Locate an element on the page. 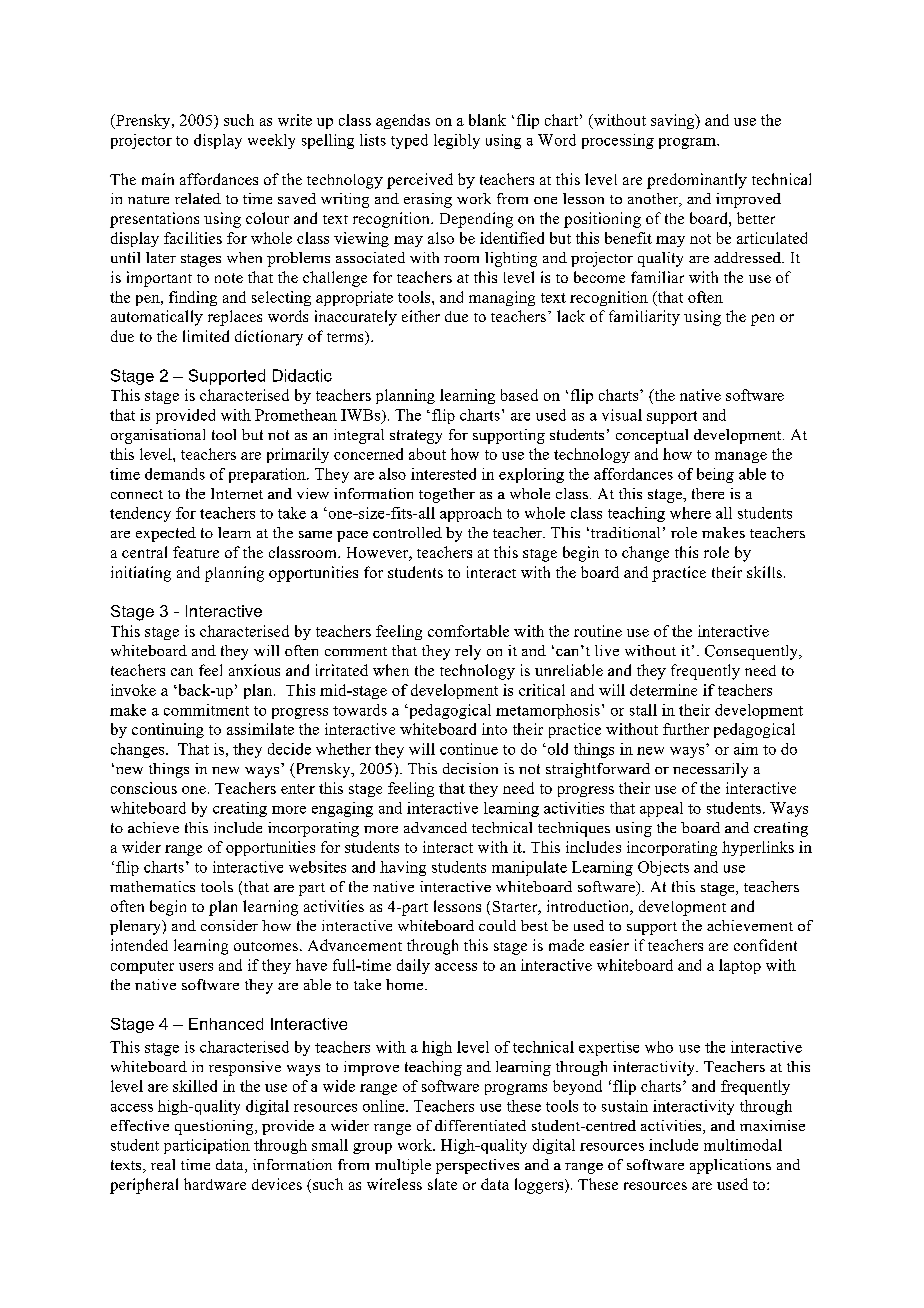  main is located at coordinates (158, 179).
